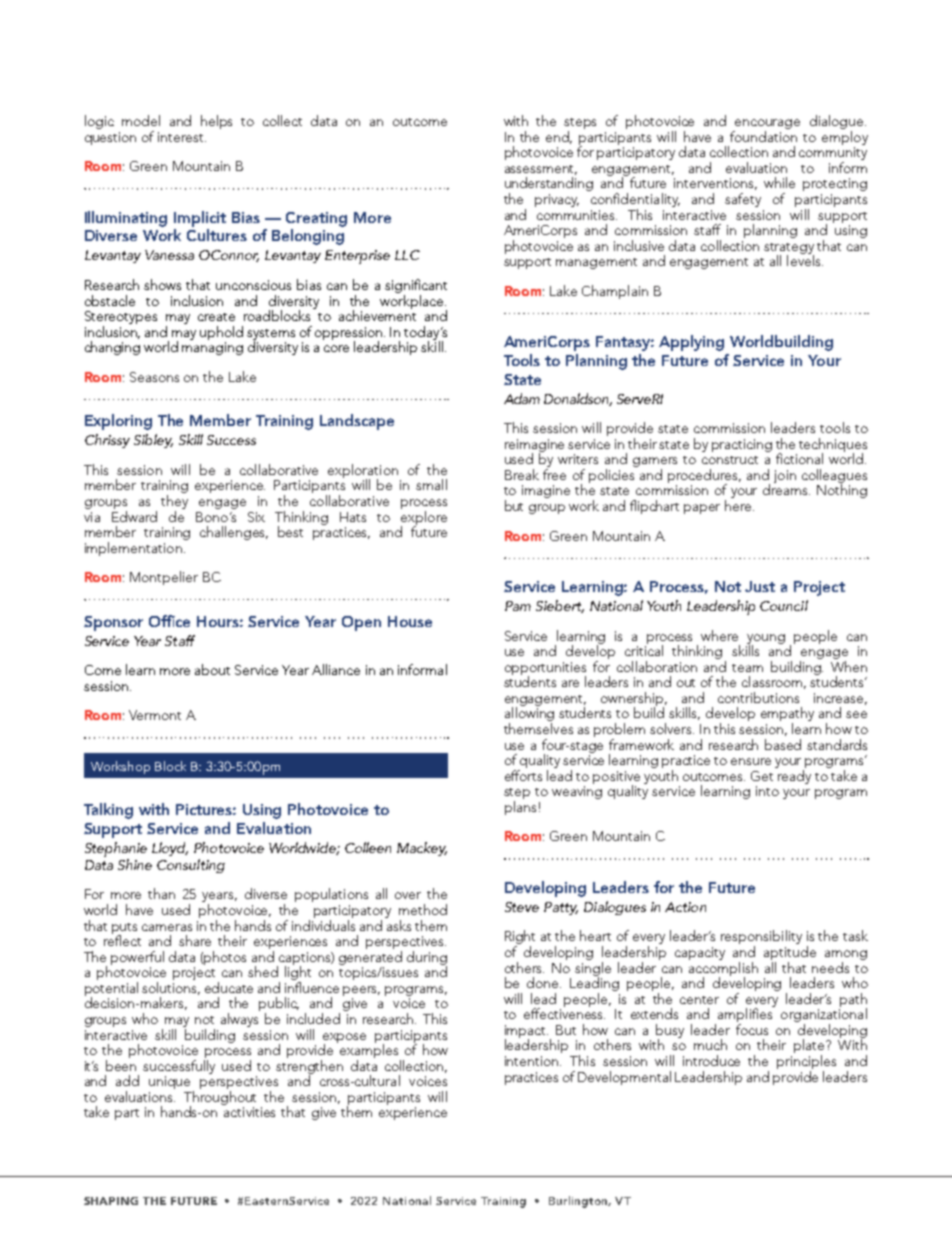 Image resolution: width=952 pixels, height=1233 pixels. Describe the element at coordinates (523, 774) in the image. I see `efforts` at that location.
